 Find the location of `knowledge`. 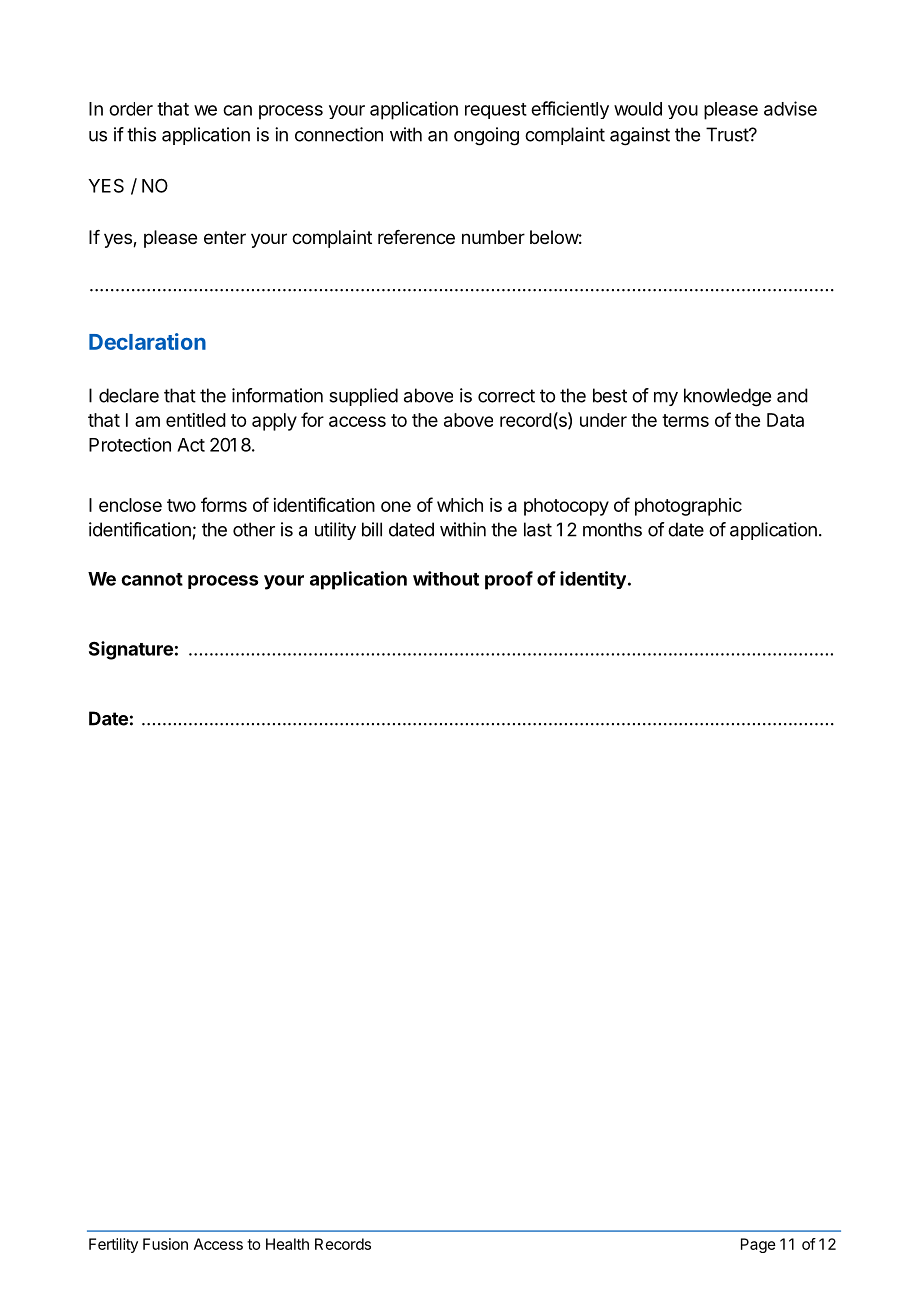

knowledge is located at coordinates (727, 397).
